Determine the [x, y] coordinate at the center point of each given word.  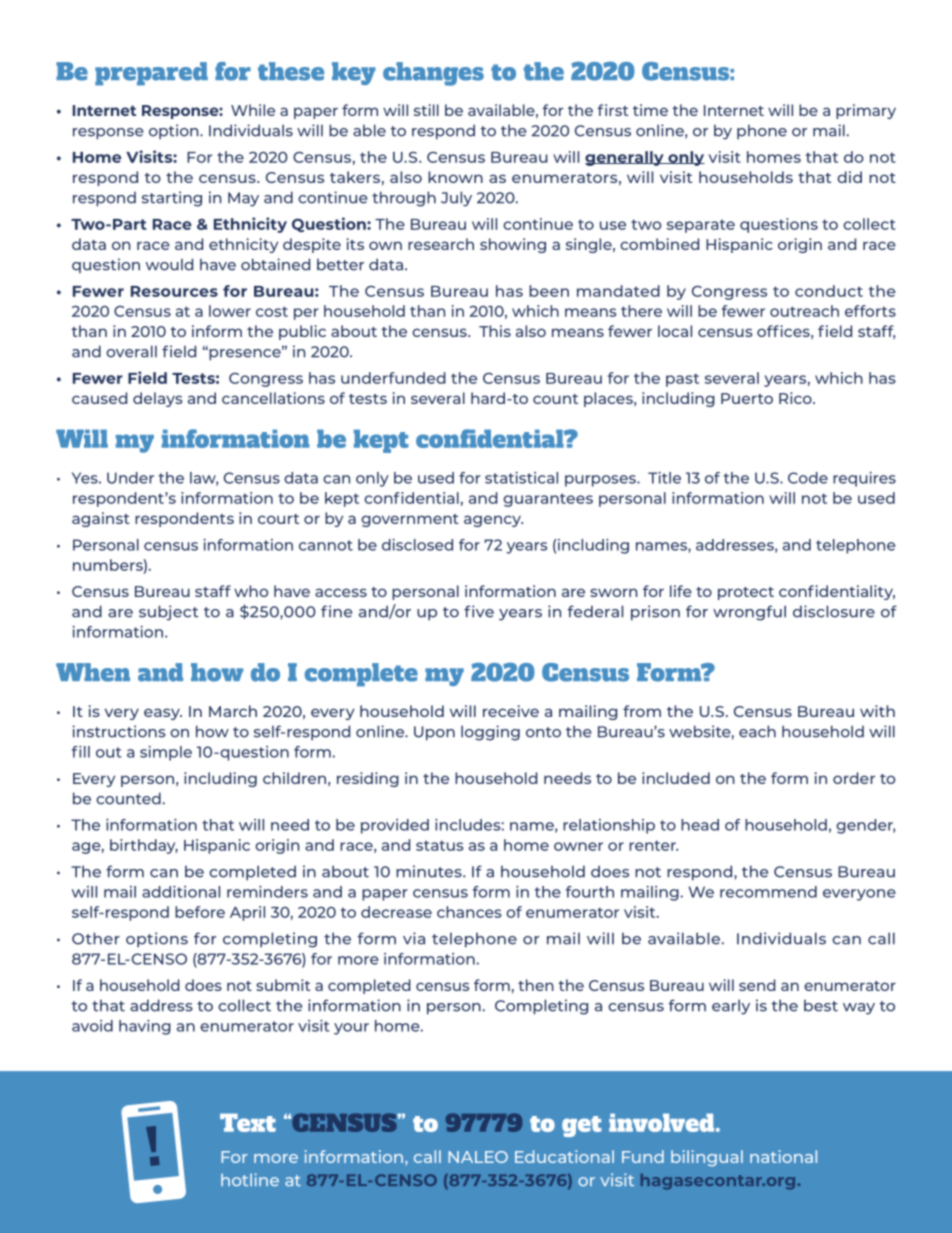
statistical [521, 478]
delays [158, 399]
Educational [564, 1156]
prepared [151, 74]
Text [248, 1122]
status [440, 845]
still [426, 110]
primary [866, 111]
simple [166, 753]
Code [808, 478]
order [854, 778]
